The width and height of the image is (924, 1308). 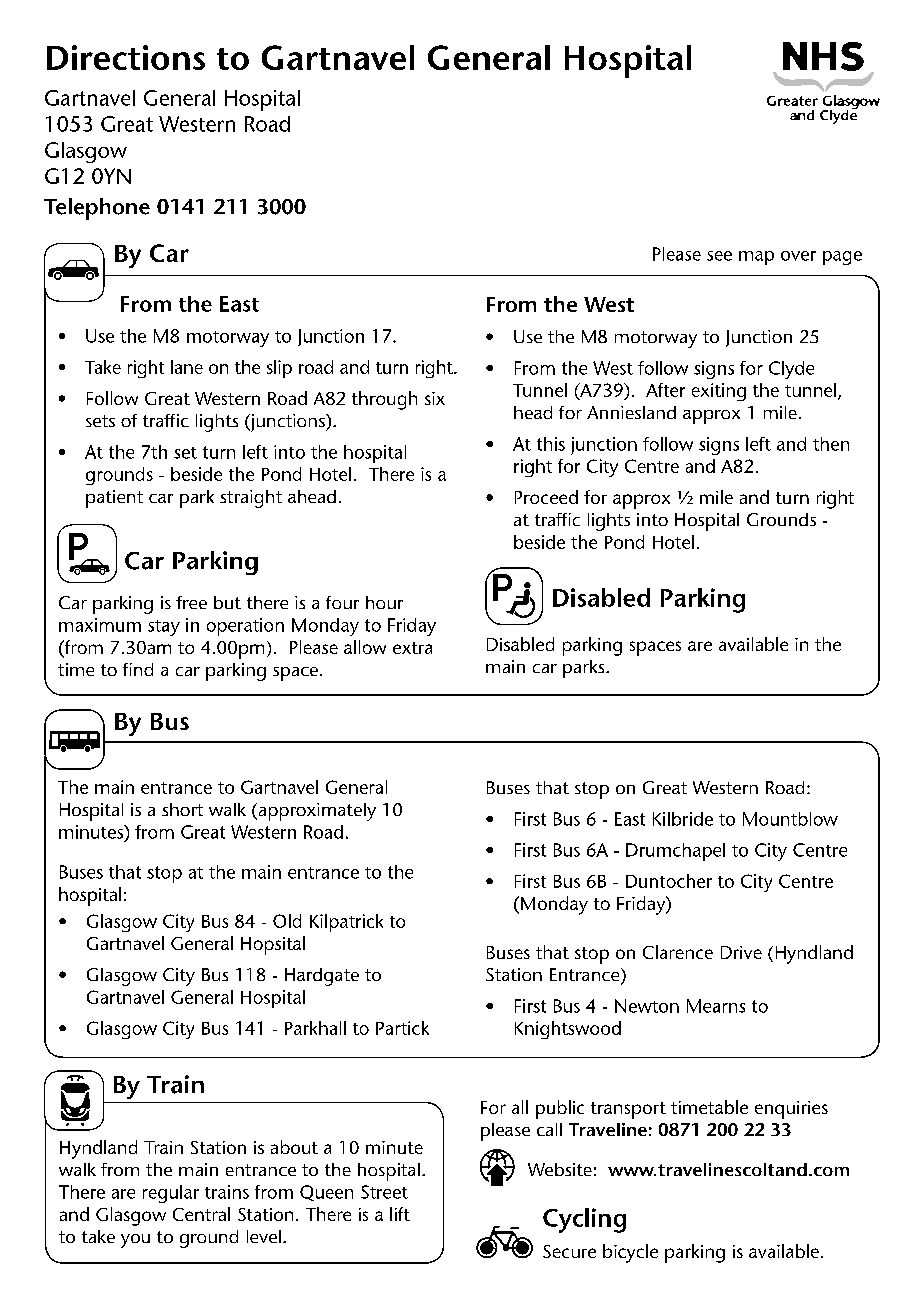 I want to click on Clarence, so click(x=678, y=952).
